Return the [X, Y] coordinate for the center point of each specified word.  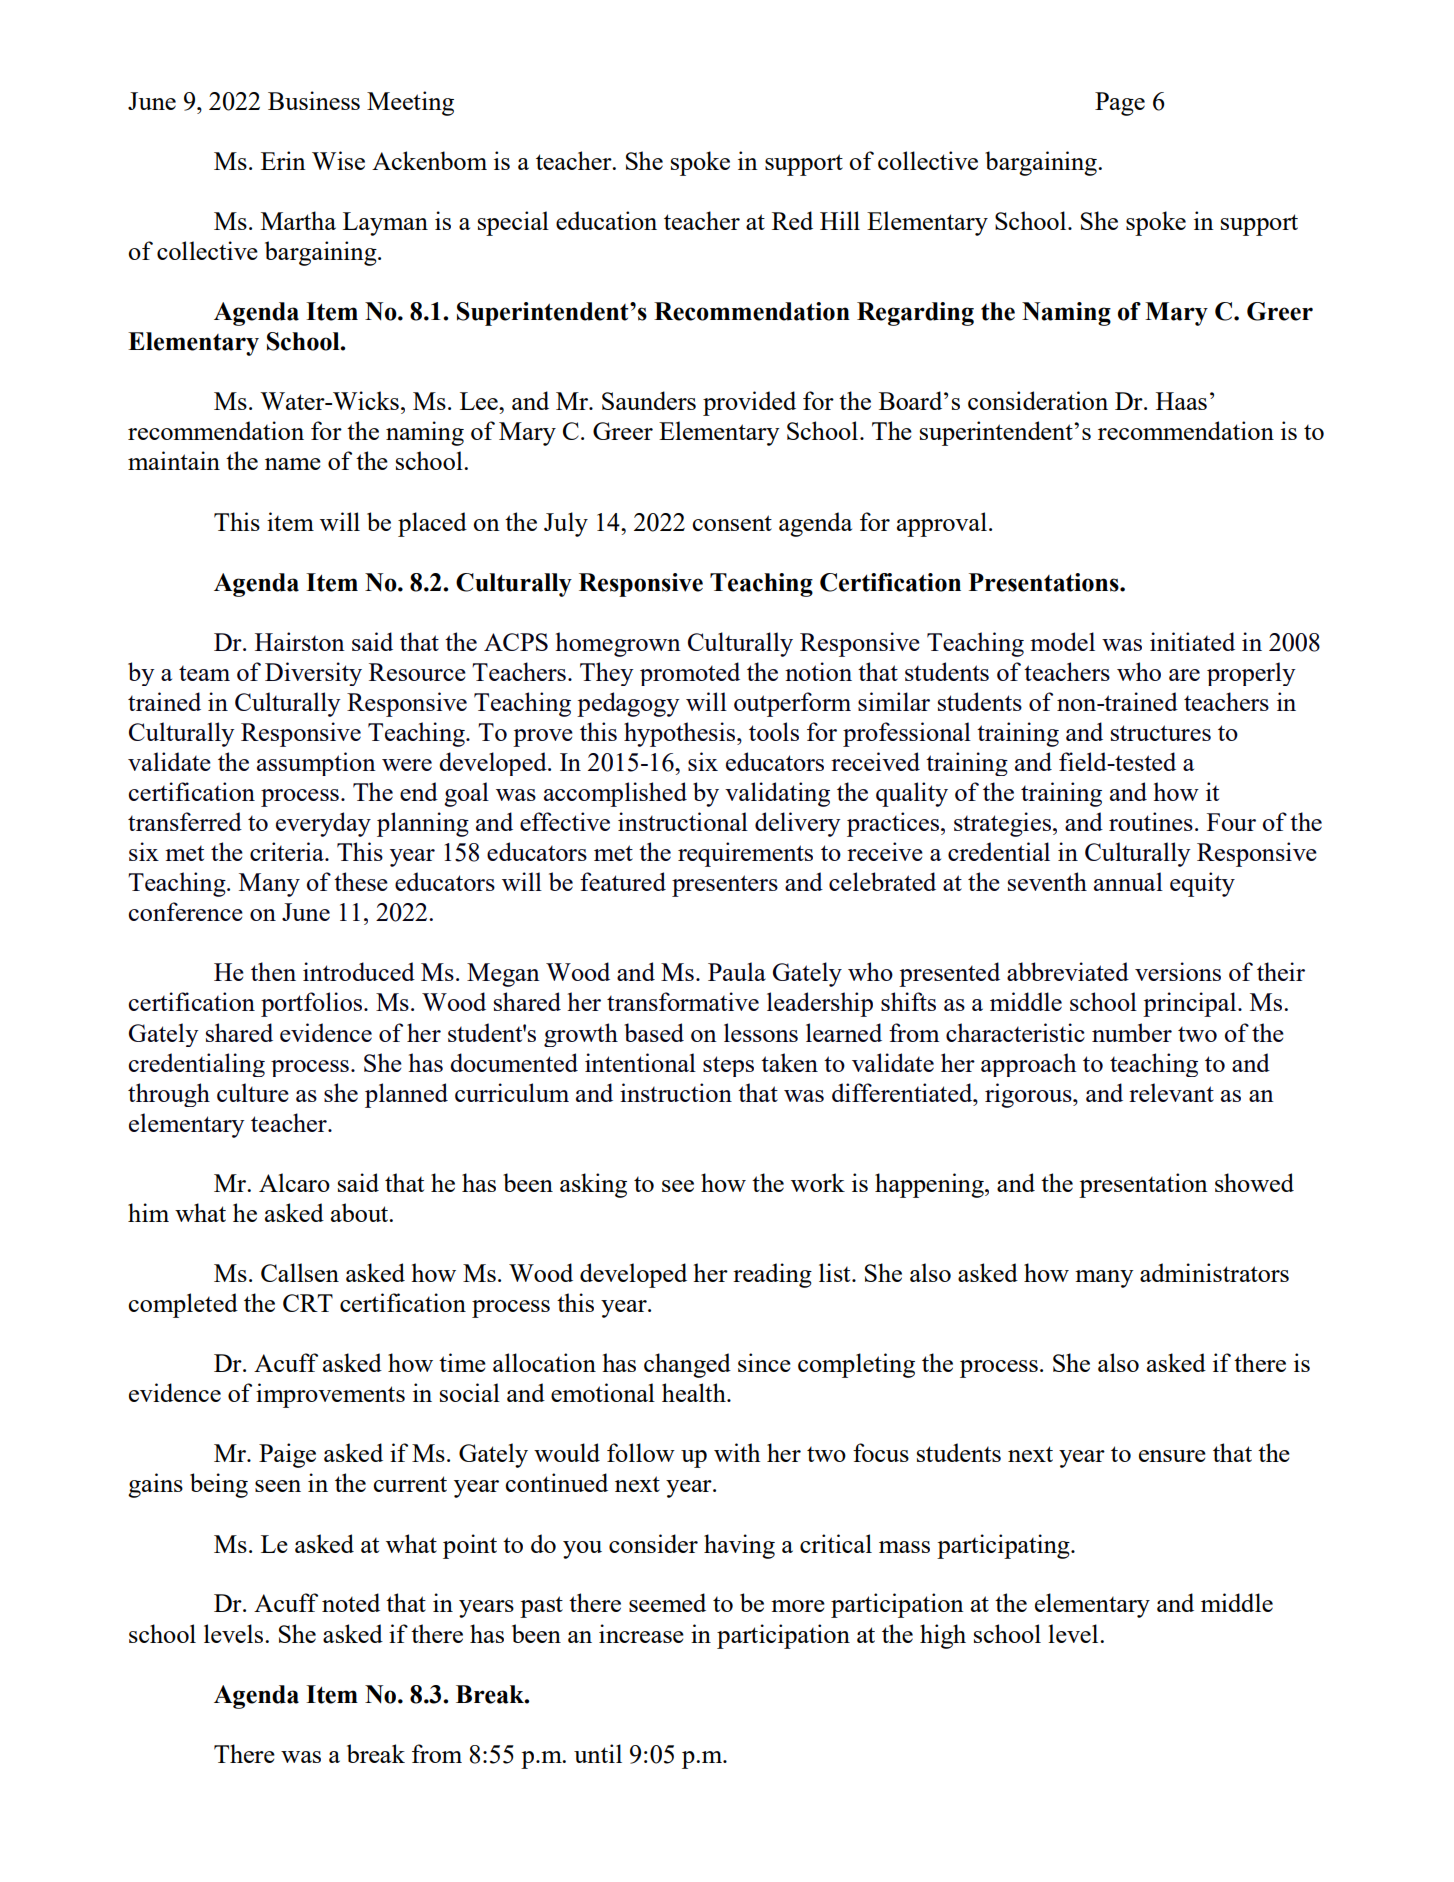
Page [1120, 104]
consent [732, 523]
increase [641, 1633]
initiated [1192, 641]
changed [687, 1365]
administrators [1214, 1272]
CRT [308, 1303]
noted [351, 1602]
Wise [338, 160]
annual [1128, 881]
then [273, 971]
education [606, 220]
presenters [725, 886]
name [293, 464]
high [943, 1636]
